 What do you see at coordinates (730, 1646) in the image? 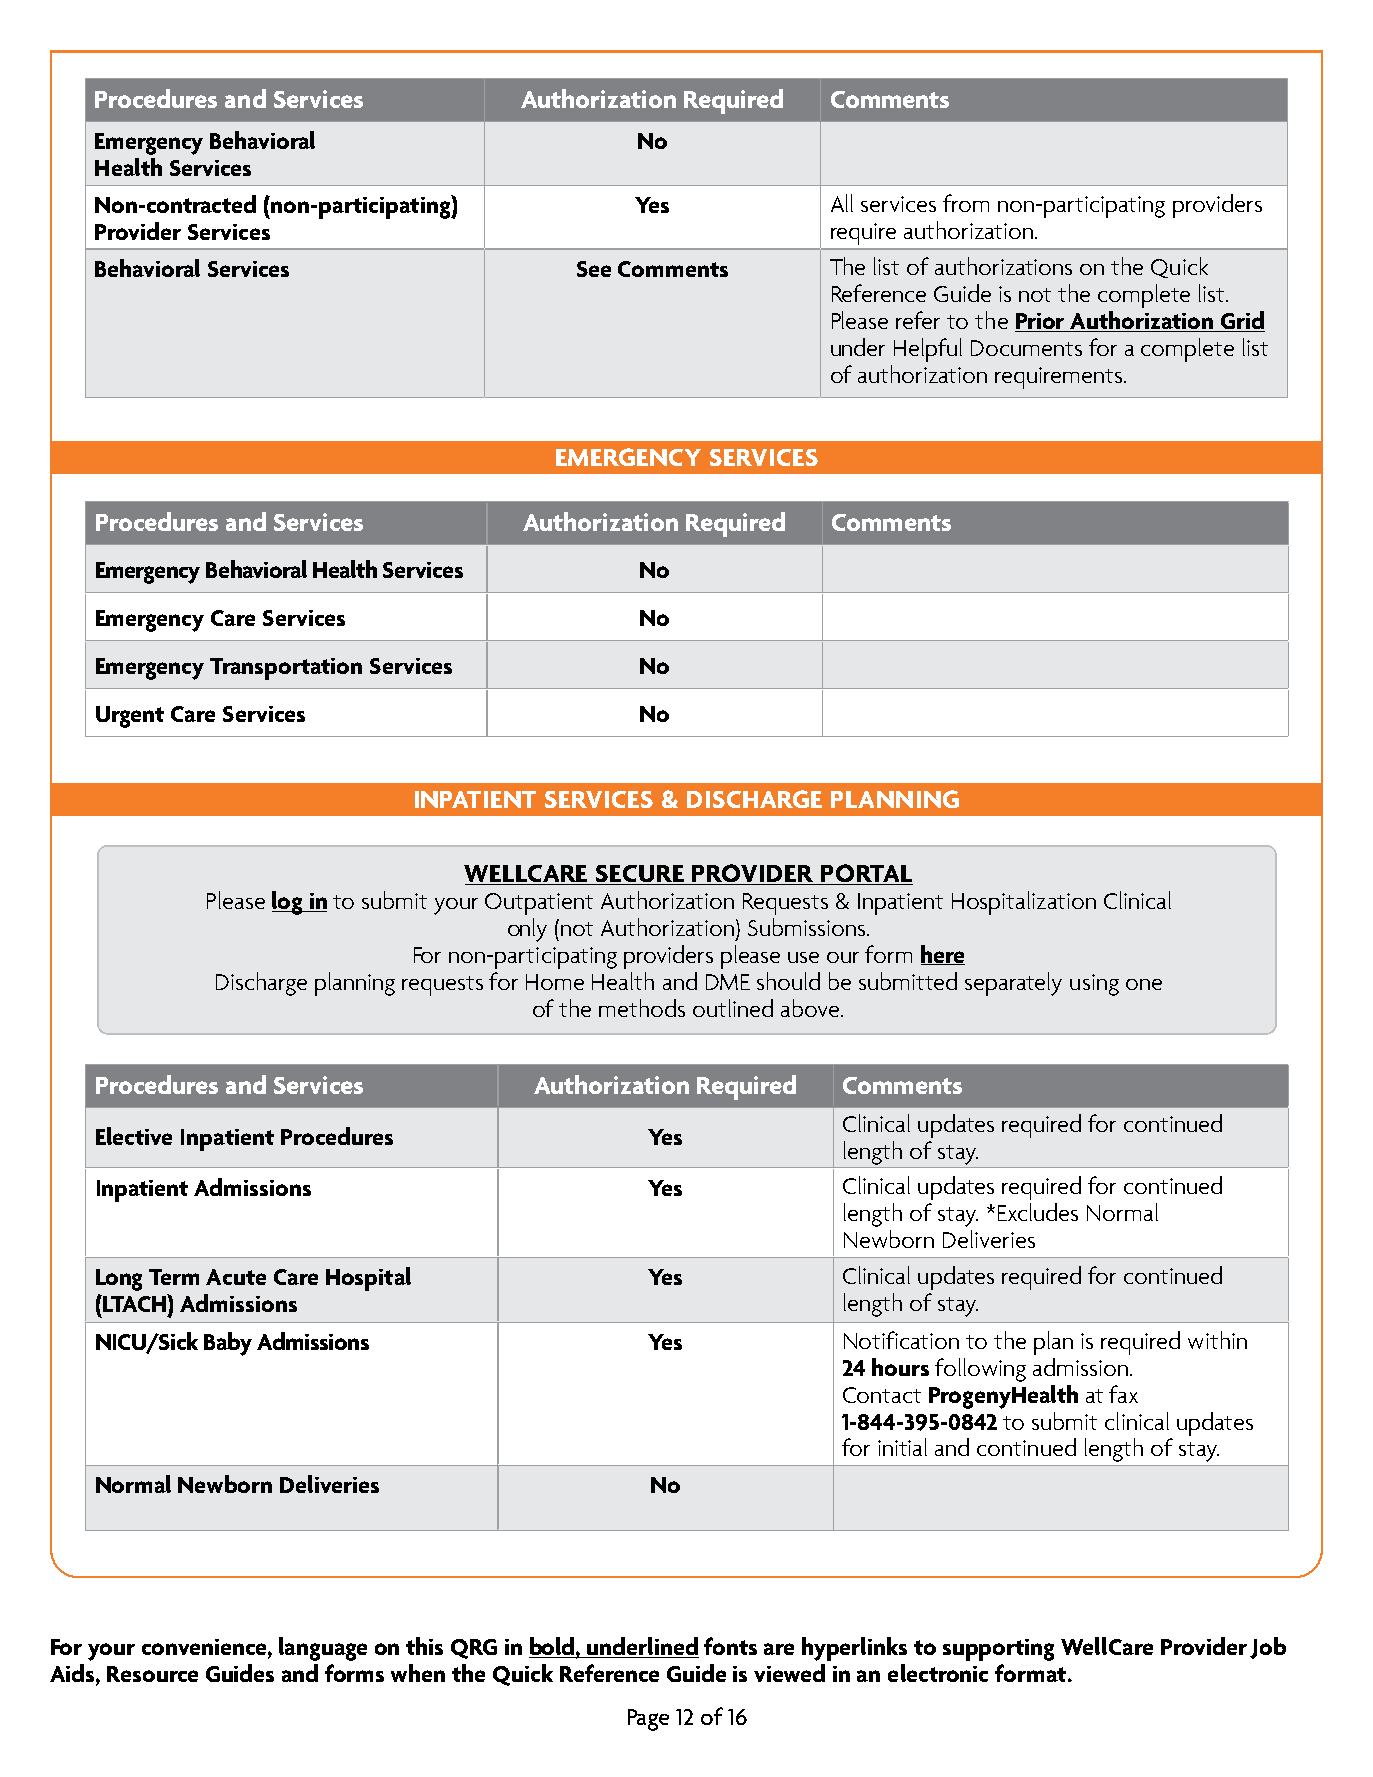
I see `fonts` at bounding box center [730, 1646].
